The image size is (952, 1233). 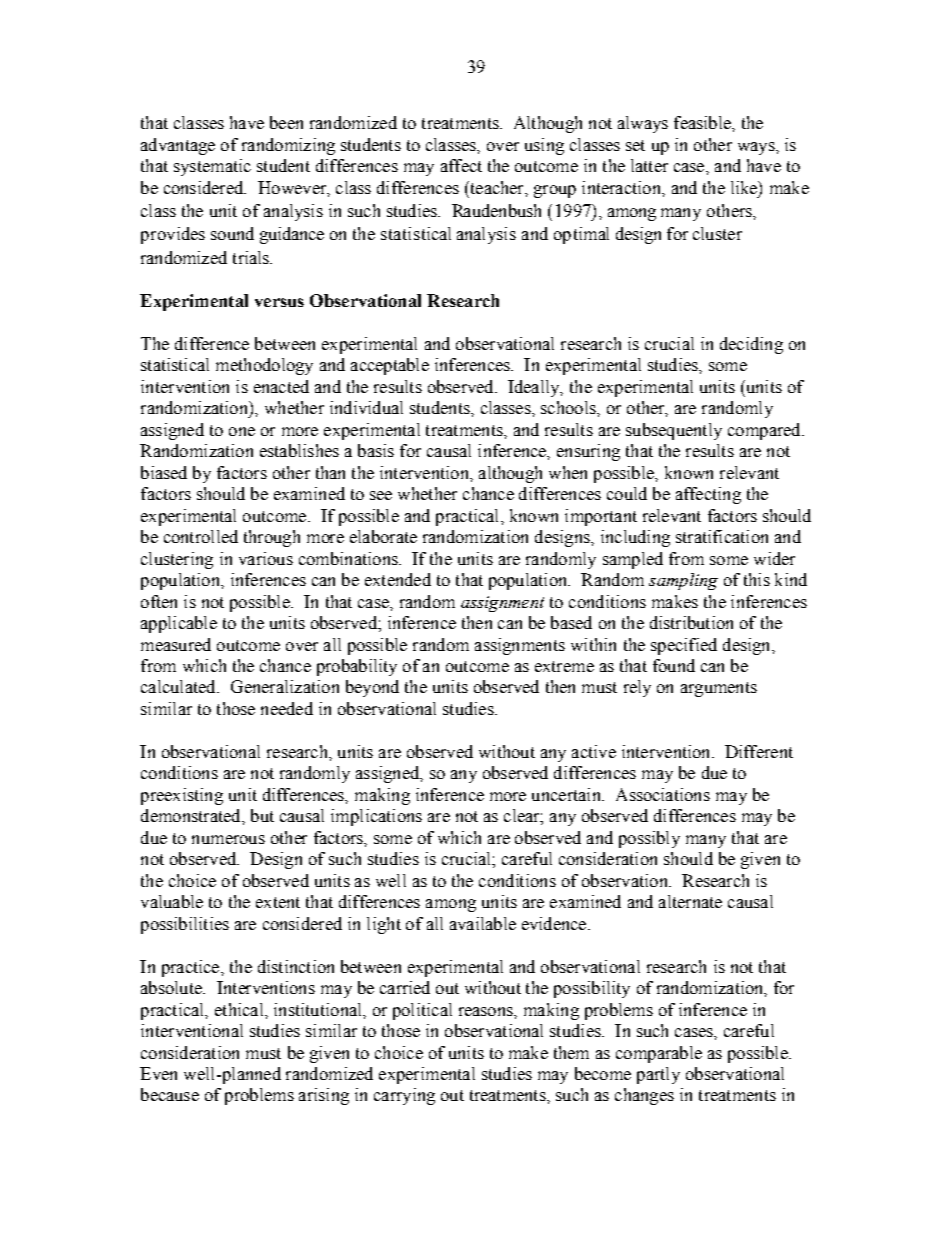 I want to click on feasible, so click(x=703, y=122).
